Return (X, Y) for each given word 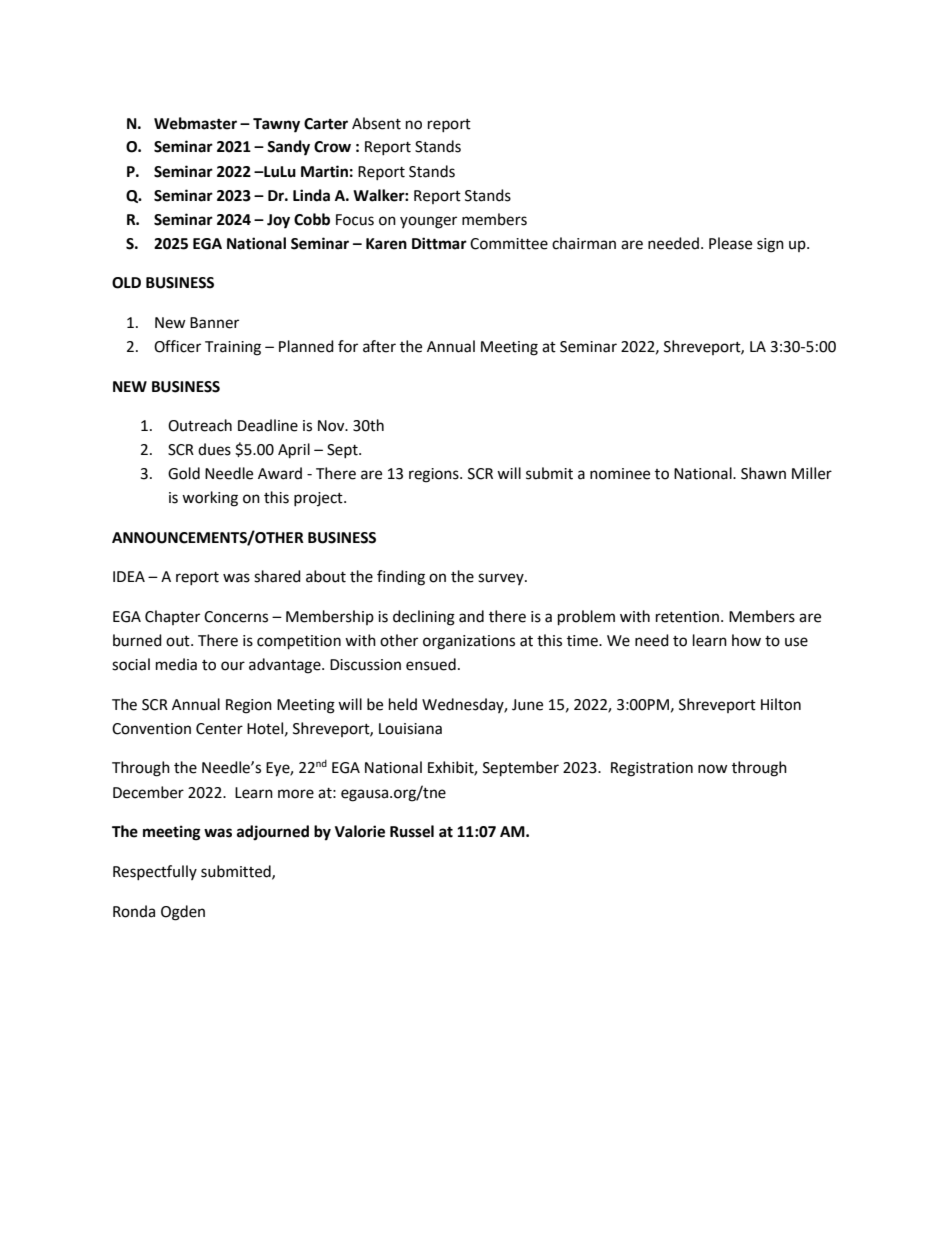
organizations (469, 642)
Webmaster (195, 123)
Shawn (763, 473)
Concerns (236, 617)
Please (730, 243)
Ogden (183, 913)
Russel (412, 831)
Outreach (200, 425)
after (379, 346)
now (713, 769)
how (746, 640)
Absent (376, 123)
